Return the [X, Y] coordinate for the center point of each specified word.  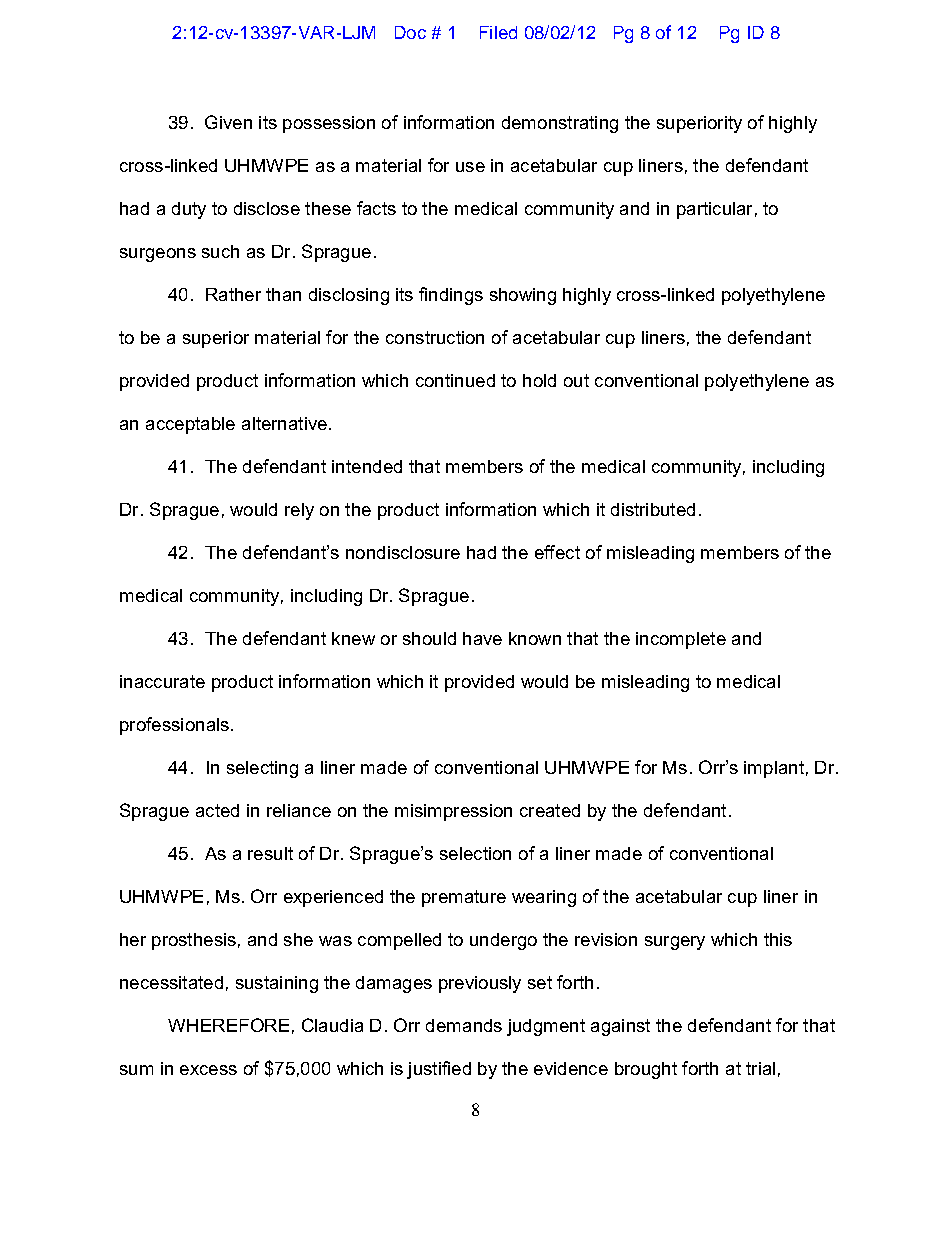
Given [228, 122]
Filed [498, 32]
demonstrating [560, 124]
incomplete [681, 640]
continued [455, 380]
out [576, 380]
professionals [174, 726]
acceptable [190, 425]
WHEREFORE [228, 1025]
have [482, 638]
